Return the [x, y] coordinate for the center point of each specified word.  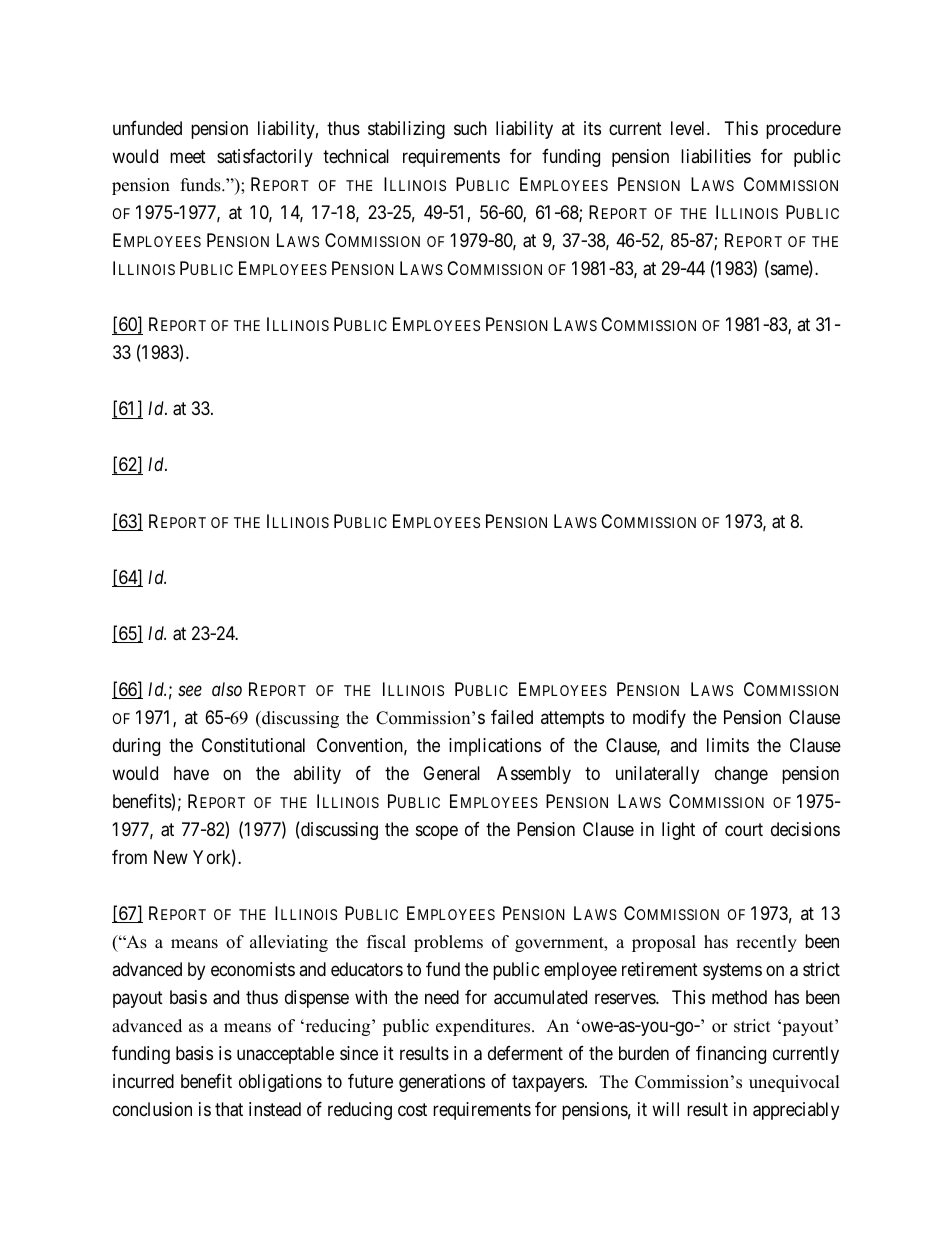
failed [512, 717]
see [190, 690]
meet [188, 156]
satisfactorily [265, 158]
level [689, 128]
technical [356, 156]
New [171, 857]
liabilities [716, 156]
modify [659, 719]
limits [728, 745]
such [470, 128]
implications [495, 747]
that [229, 1109]
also [227, 689]
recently [766, 943]
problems [448, 943]
